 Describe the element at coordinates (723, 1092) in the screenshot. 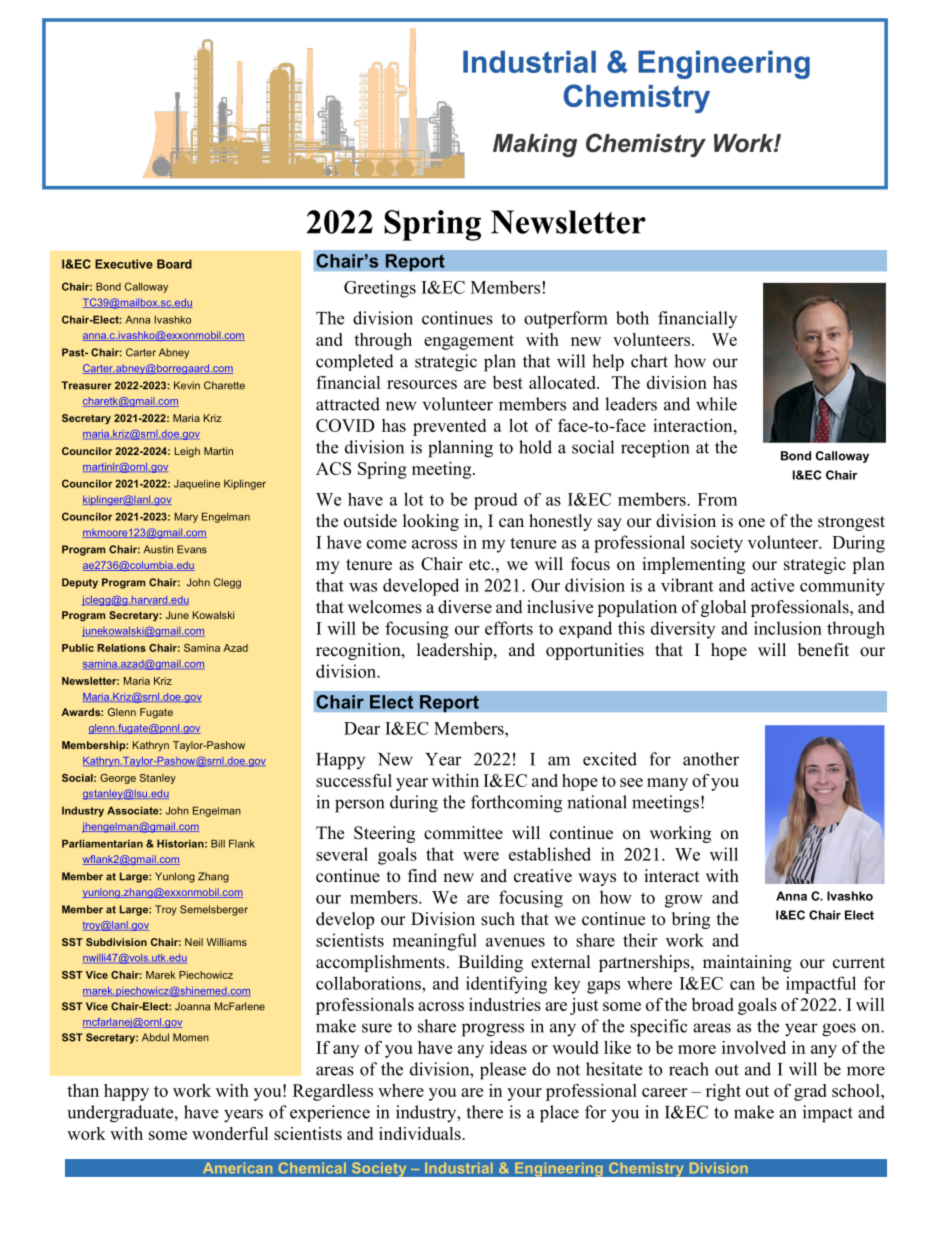

I see `right` at that location.
